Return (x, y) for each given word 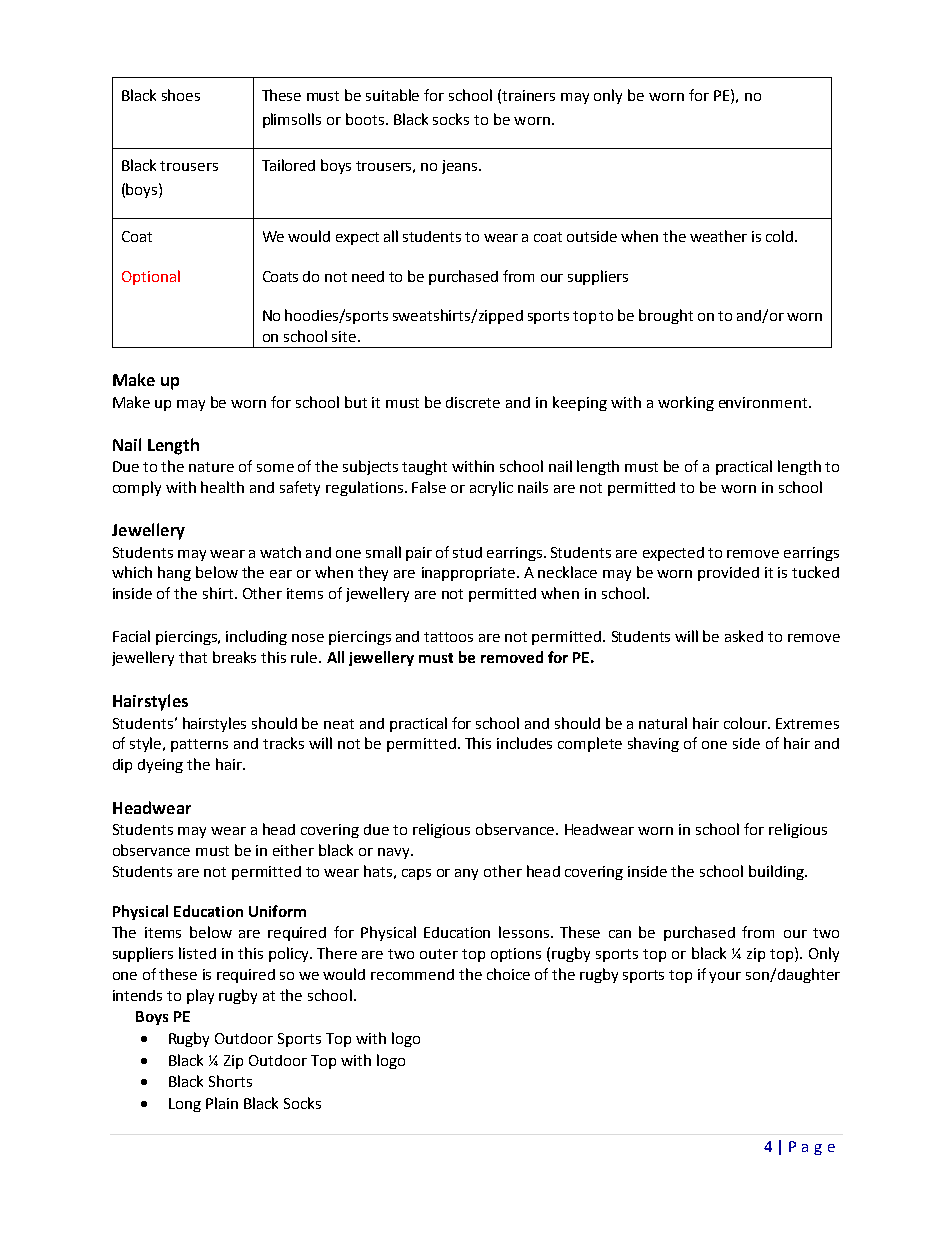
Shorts (230, 1081)
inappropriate (470, 574)
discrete (473, 402)
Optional (151, 277)
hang (174, 573)
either (293, 850)
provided (728, 574)
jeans (461, 167)
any (466, 874)
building (777, 872)
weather (718, 236)
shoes (181, 95)
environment (764, 402)
